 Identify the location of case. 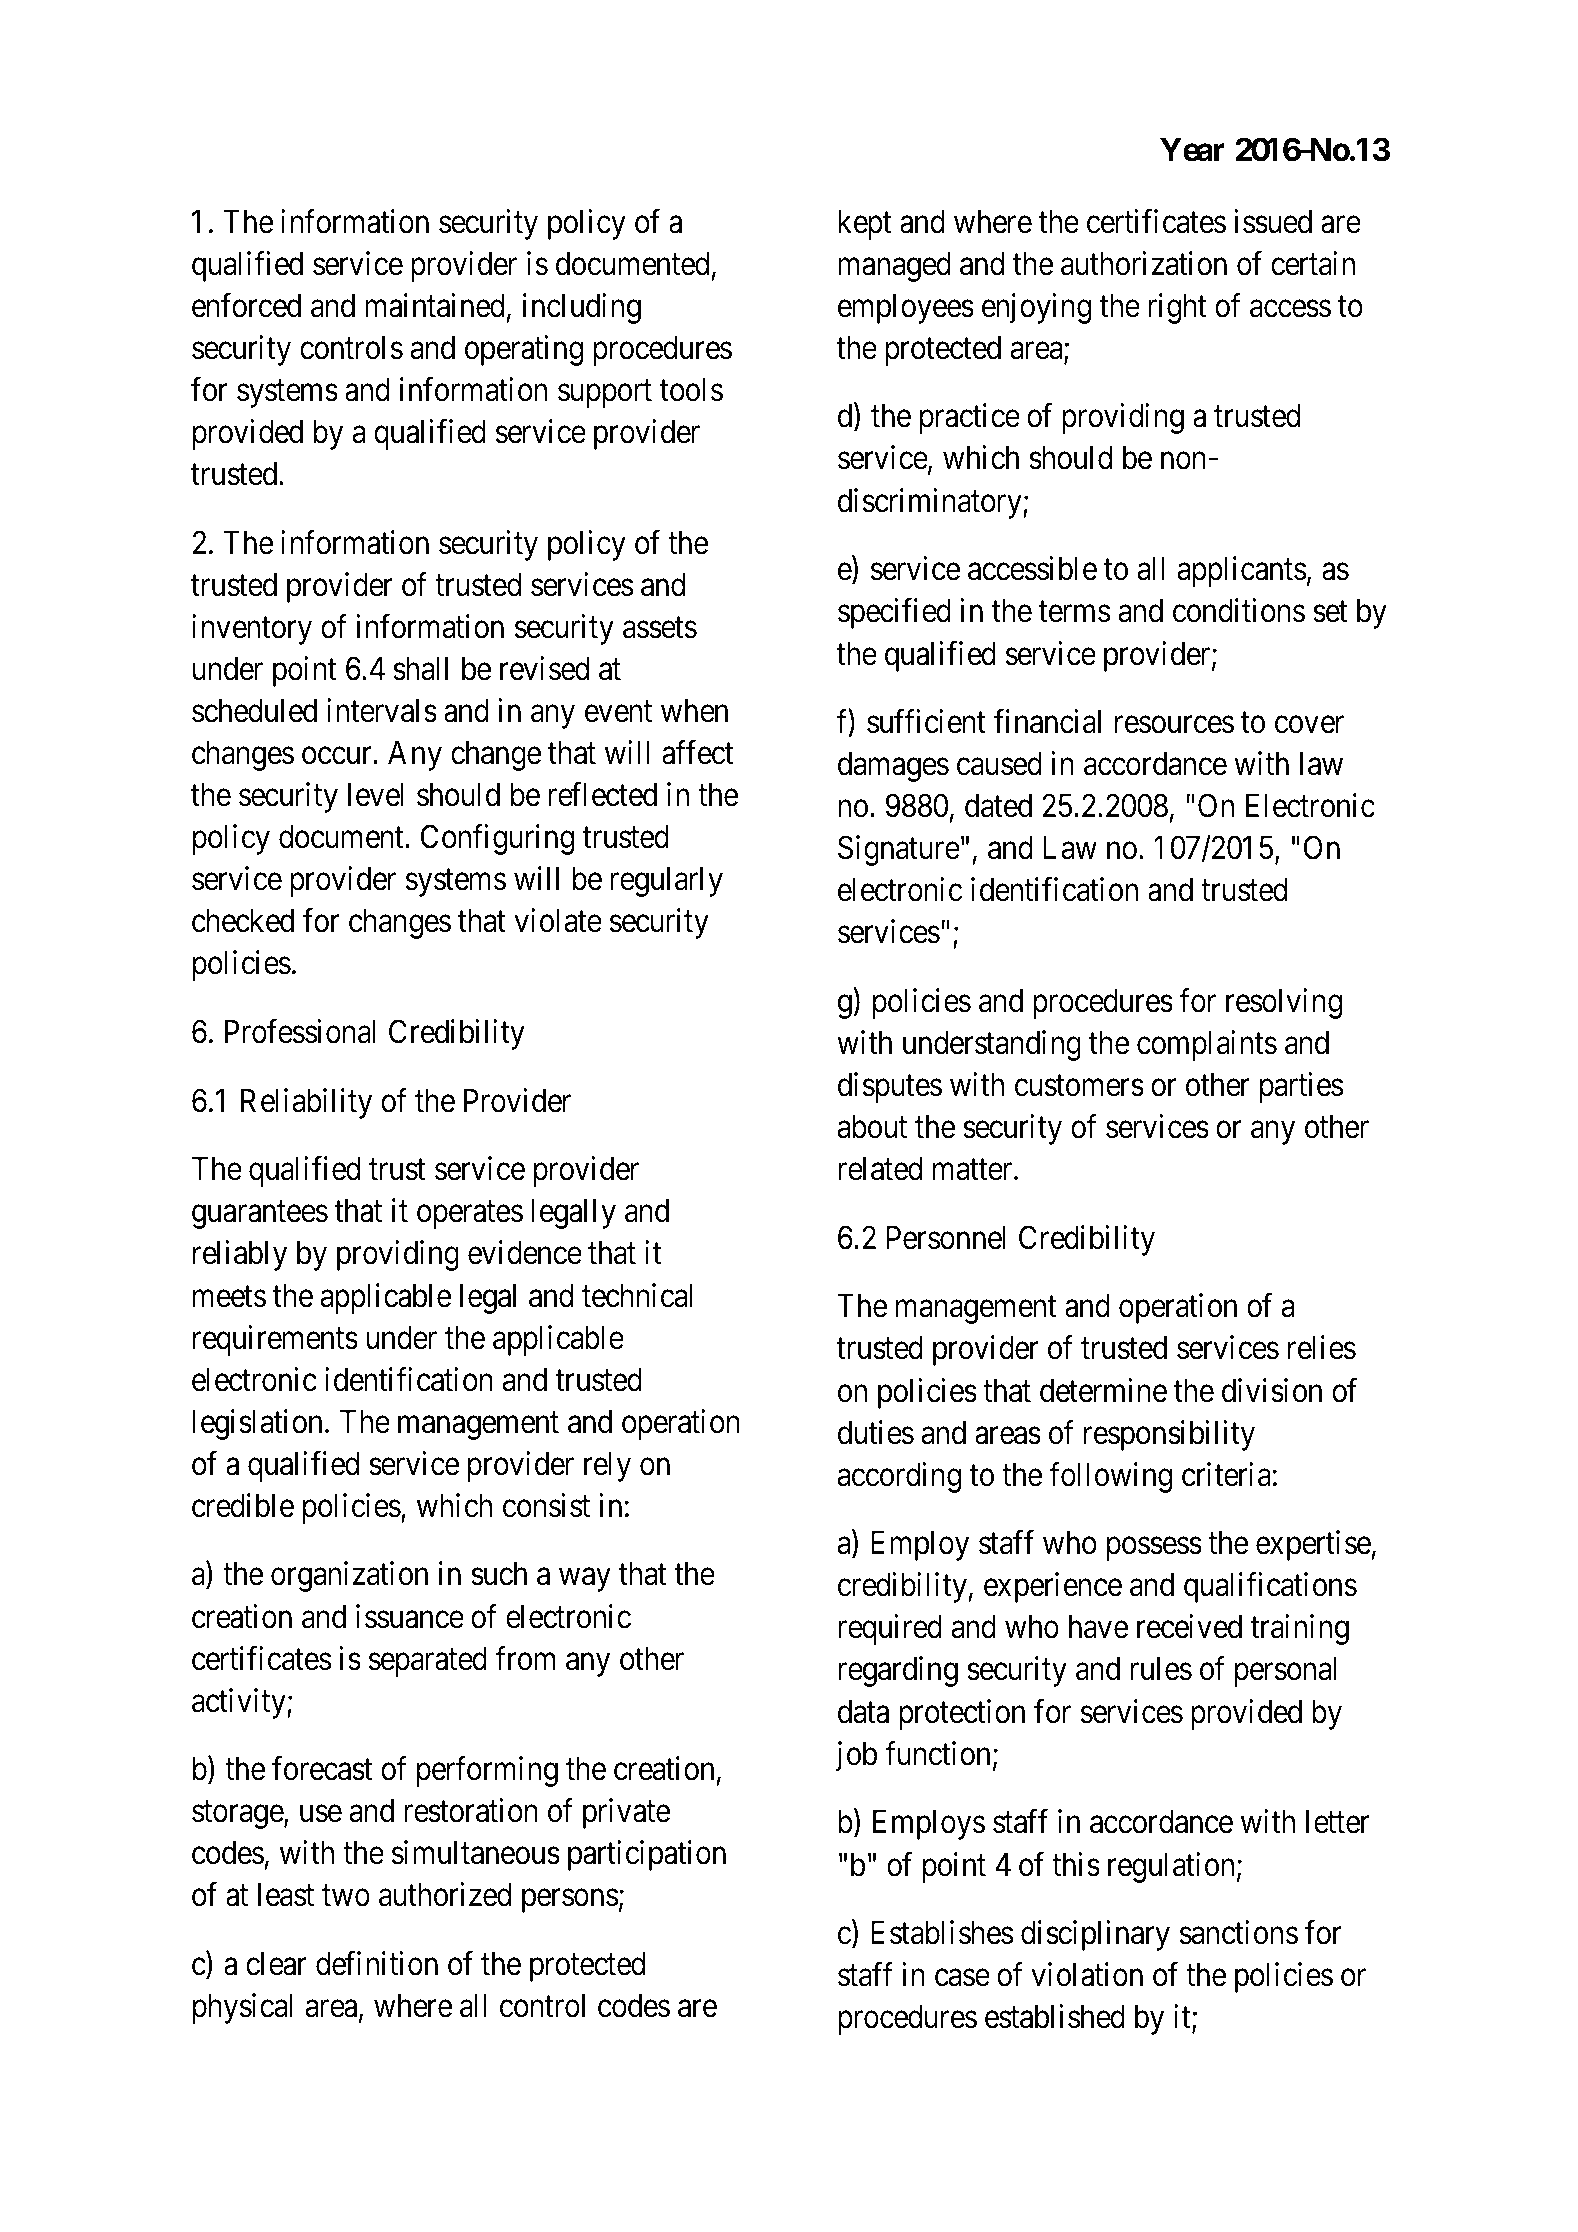
(962, 1978).
